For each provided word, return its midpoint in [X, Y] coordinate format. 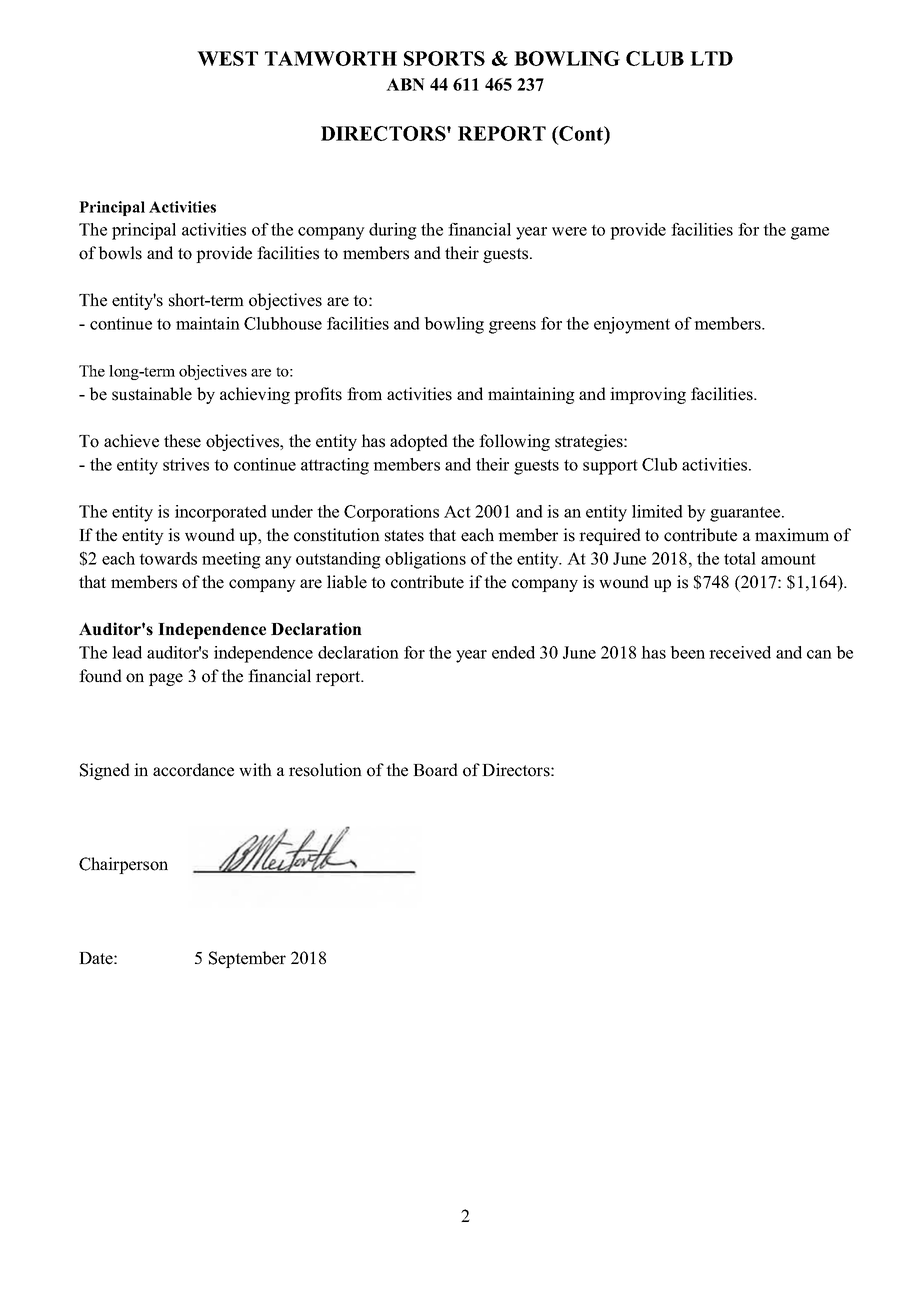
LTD [711, 58]
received [740, 652]
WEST [227, 58]
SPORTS [444, 58]
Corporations [391, 513]
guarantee [746, 514]
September [247, 959]
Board [435, 770]
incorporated [221, 513]
